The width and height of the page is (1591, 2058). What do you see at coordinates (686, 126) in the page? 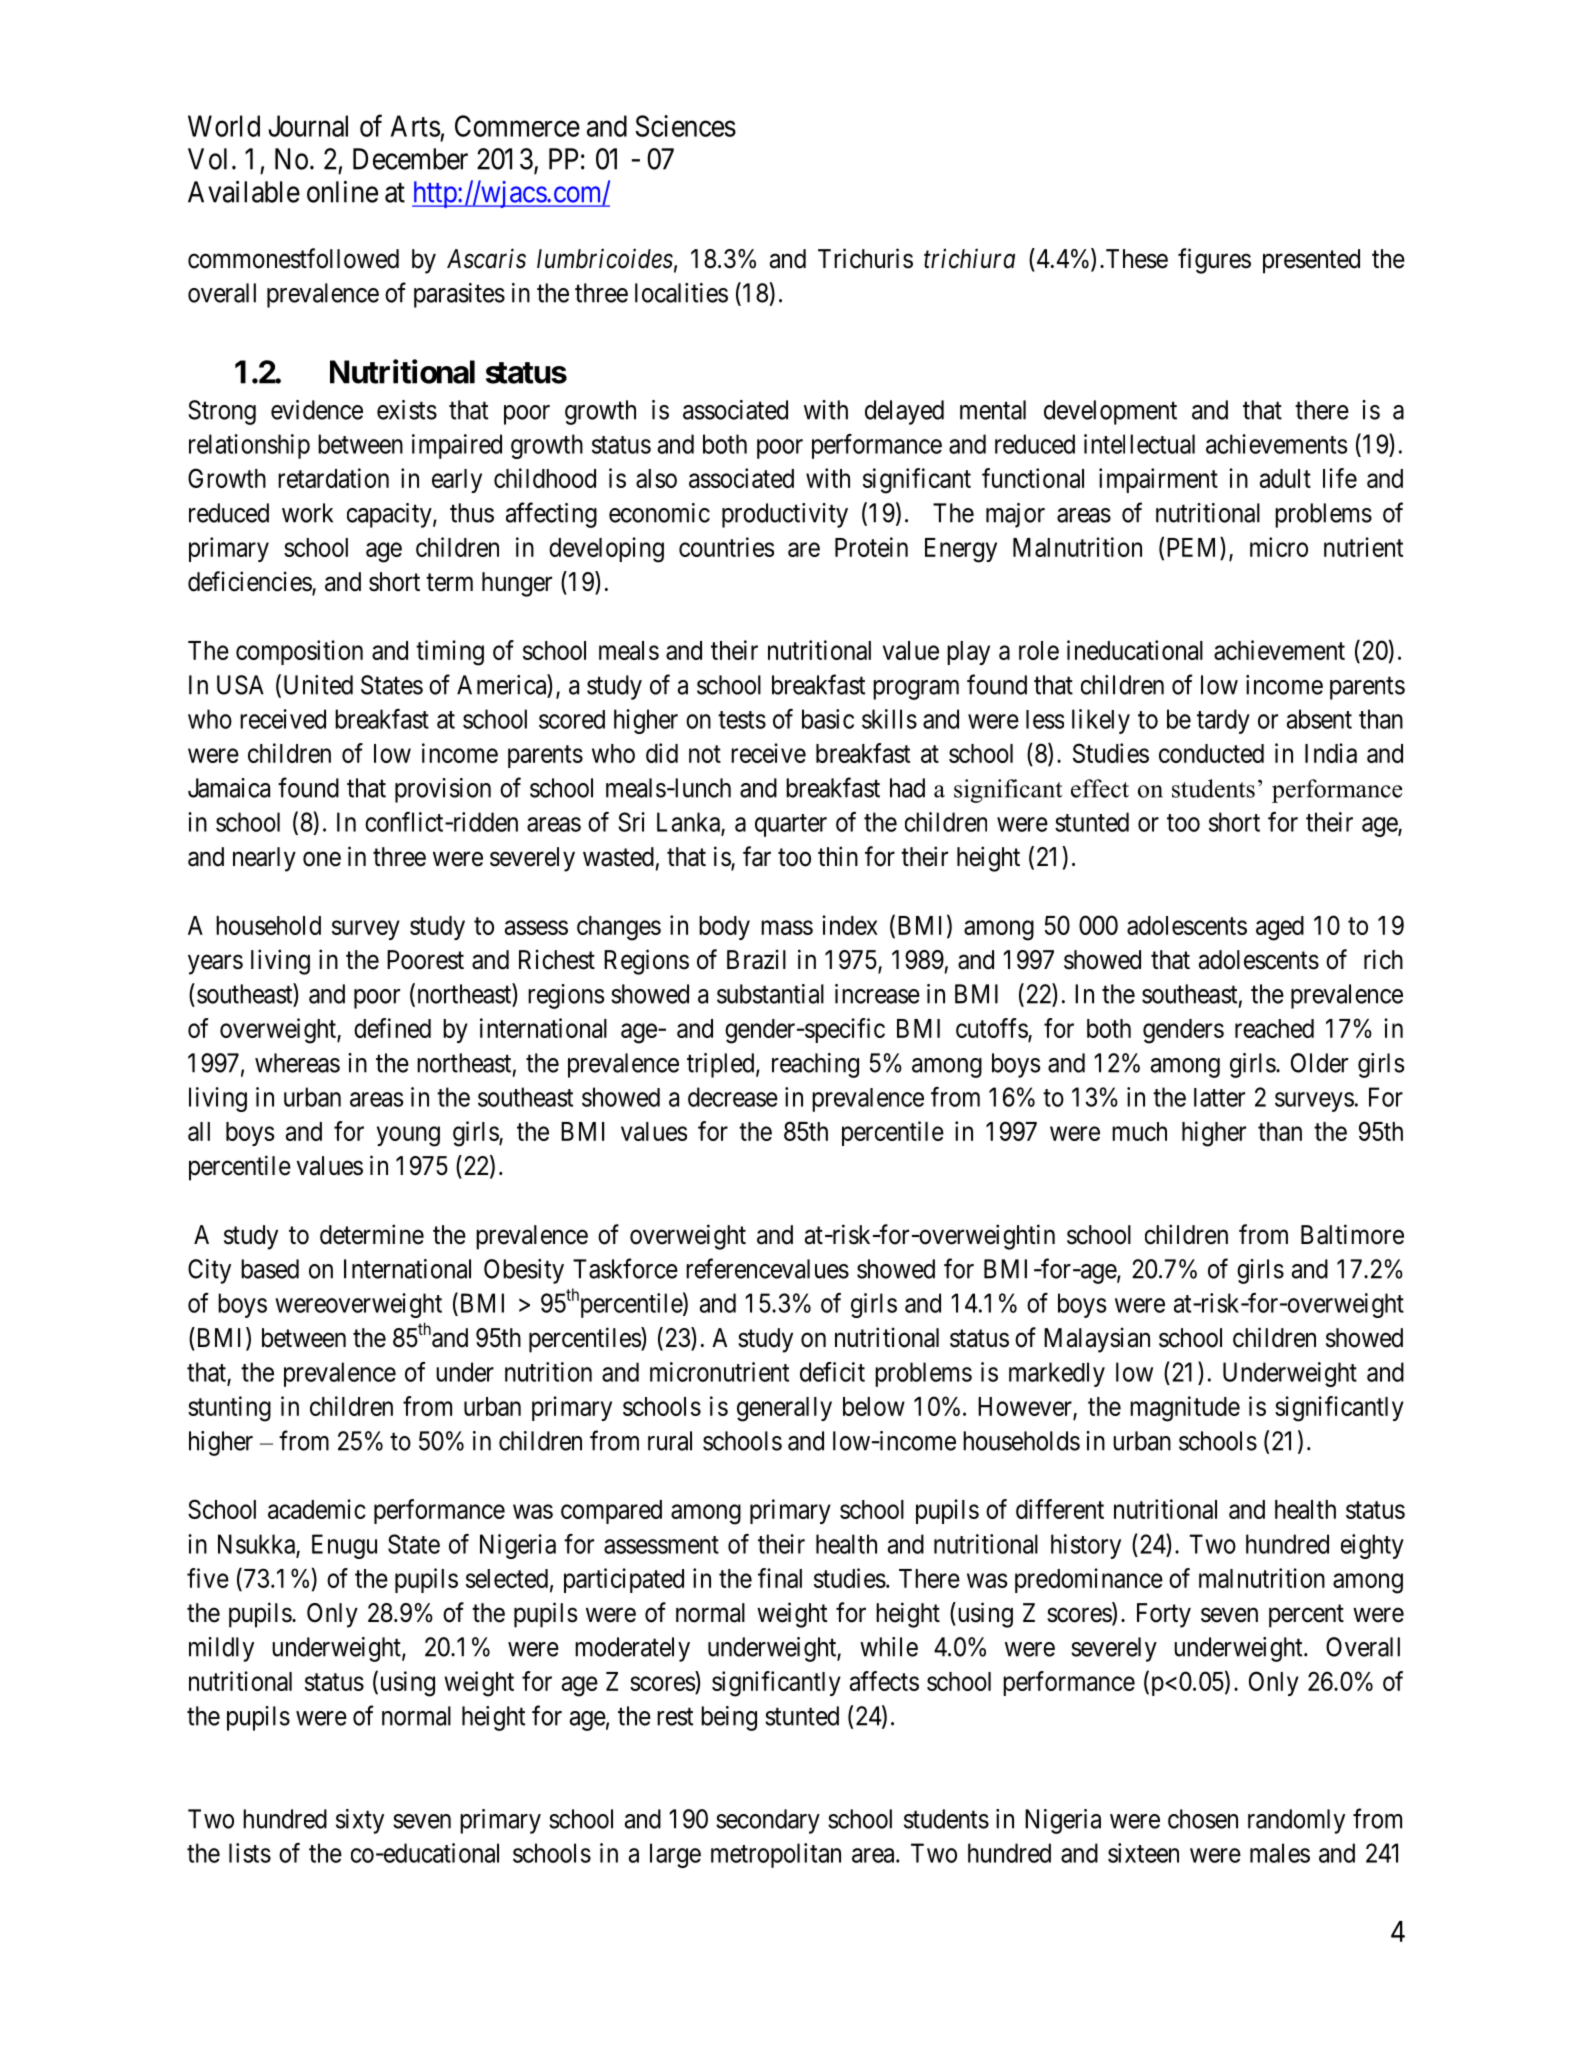
I see `Sciences` at bounding box center [686, 126].
